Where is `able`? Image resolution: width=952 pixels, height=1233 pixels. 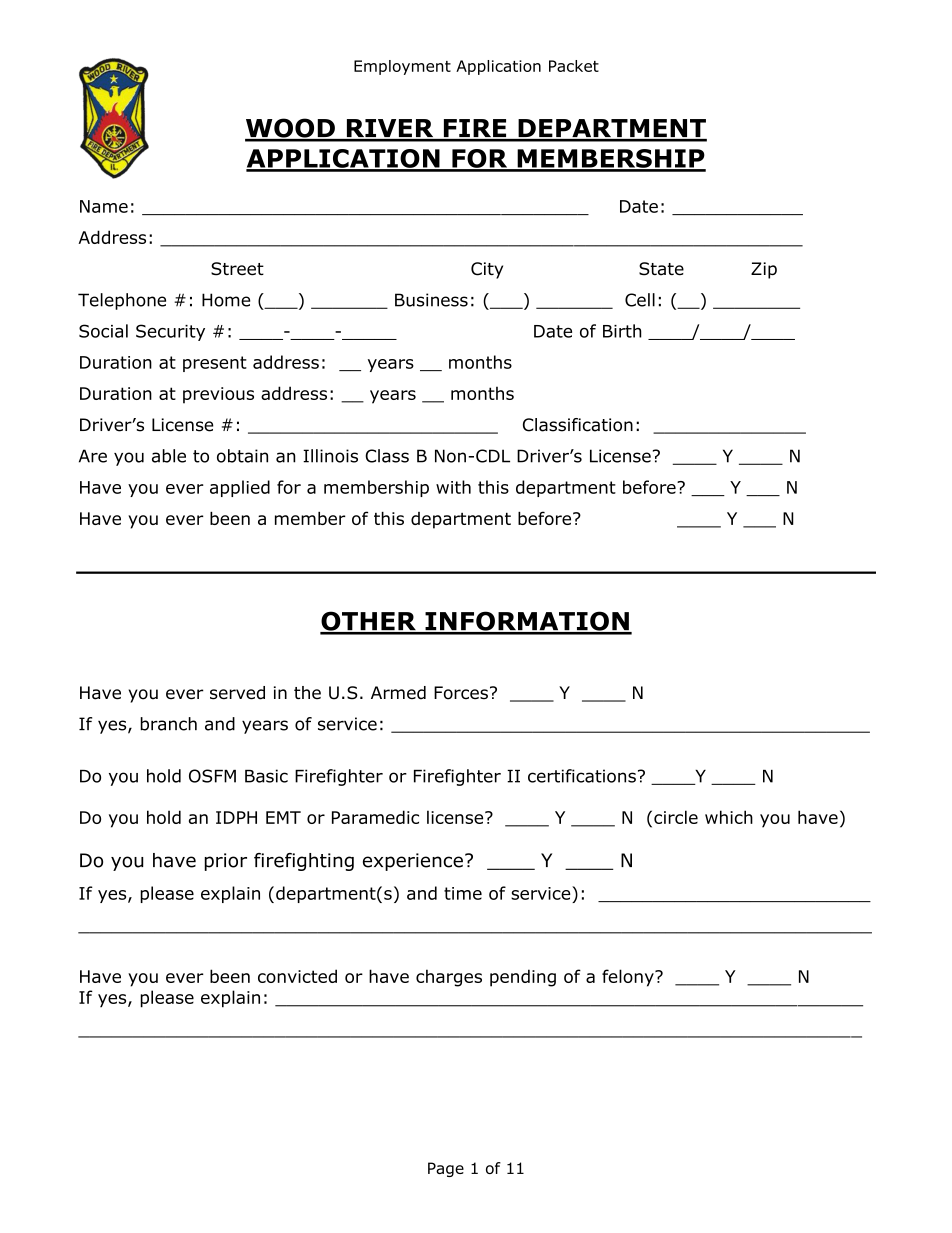 able is located at coordinates (169, 456).
